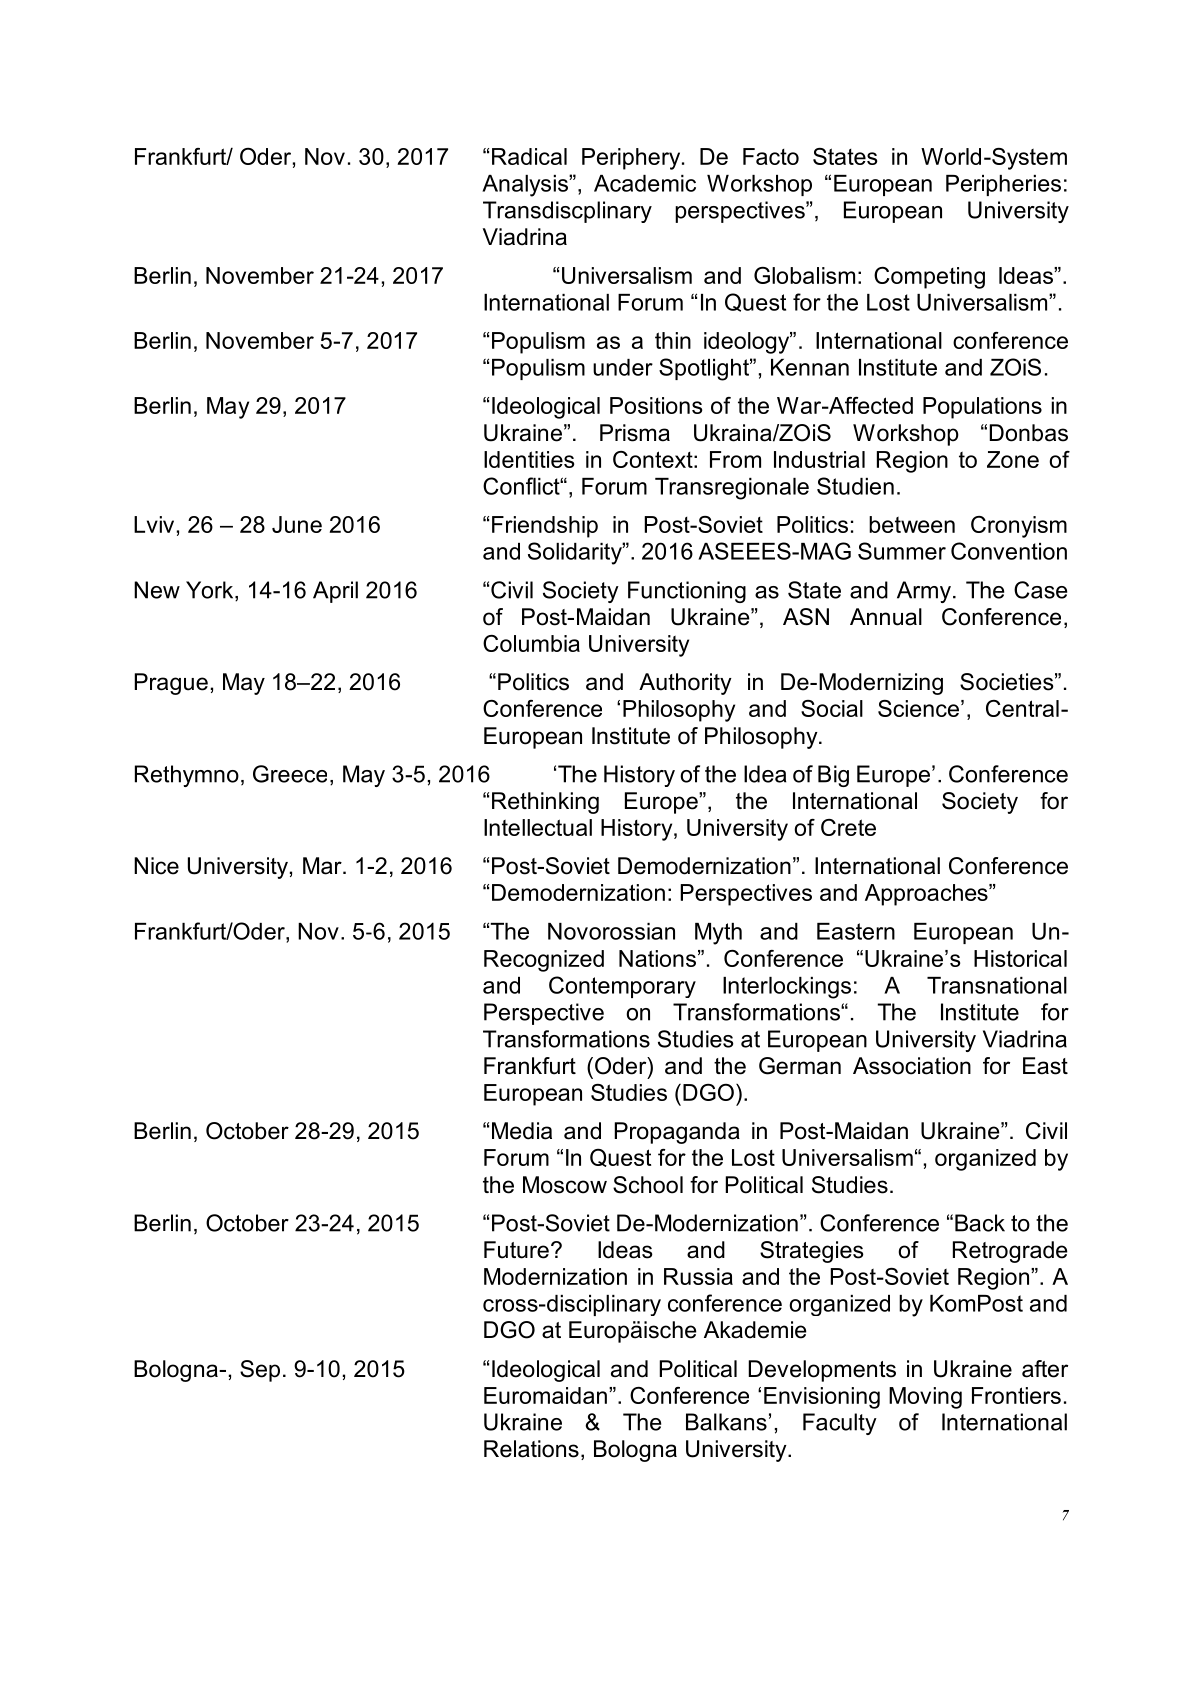 The width and height of the screenshot is (1201, 1700). I want to click on Relations, so click(531, 1449).
